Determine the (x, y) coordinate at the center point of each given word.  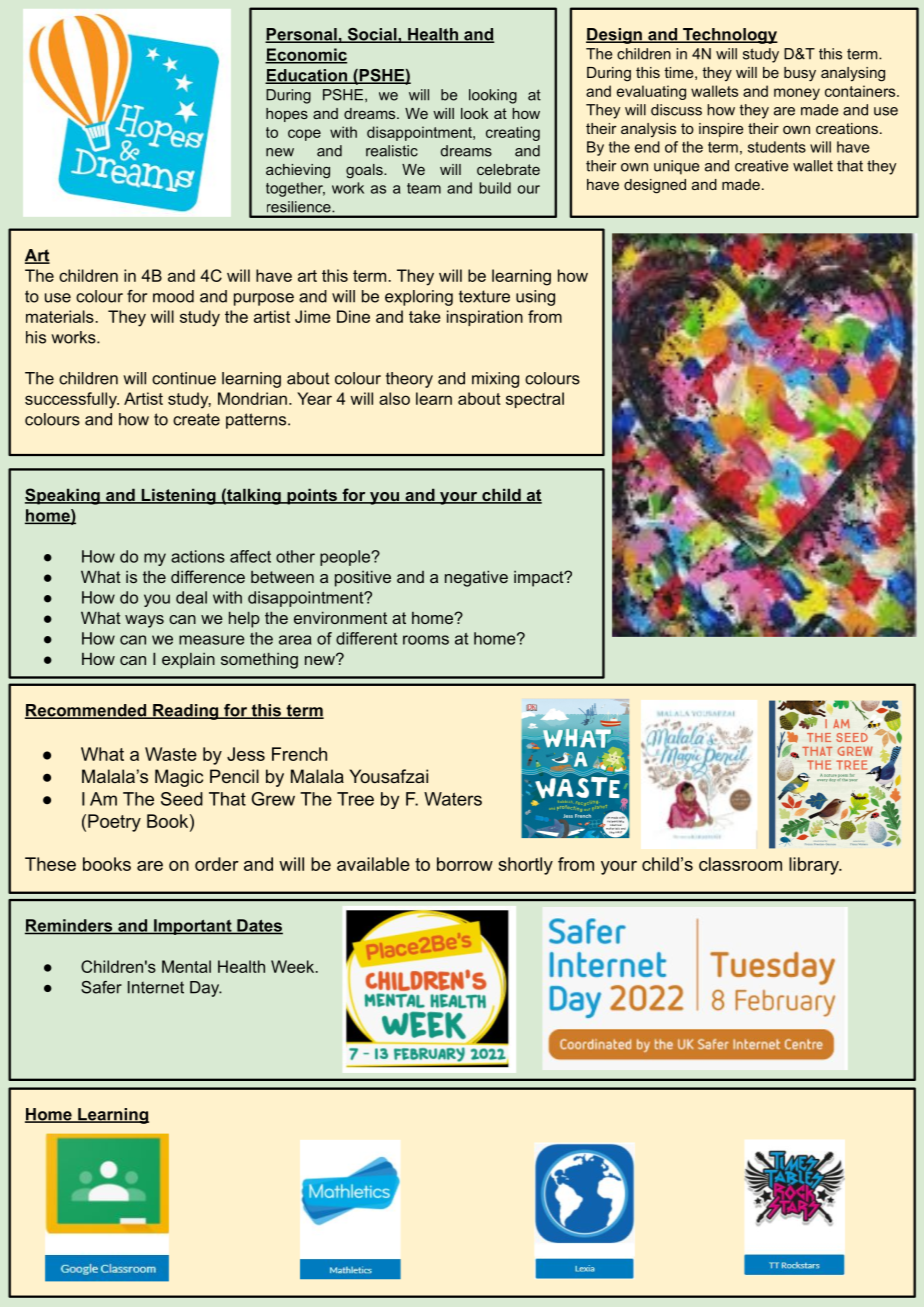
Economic (306, 55)
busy (800, 74)
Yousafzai (389, 776)
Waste (171, 754)
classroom (740, 864)
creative (761, 166)
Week (294, 966)
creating (513, 133)
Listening (178, 496)
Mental (186, 966)
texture (484, 296)
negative (476, 578)
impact (540, 579)
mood (173, 296)
